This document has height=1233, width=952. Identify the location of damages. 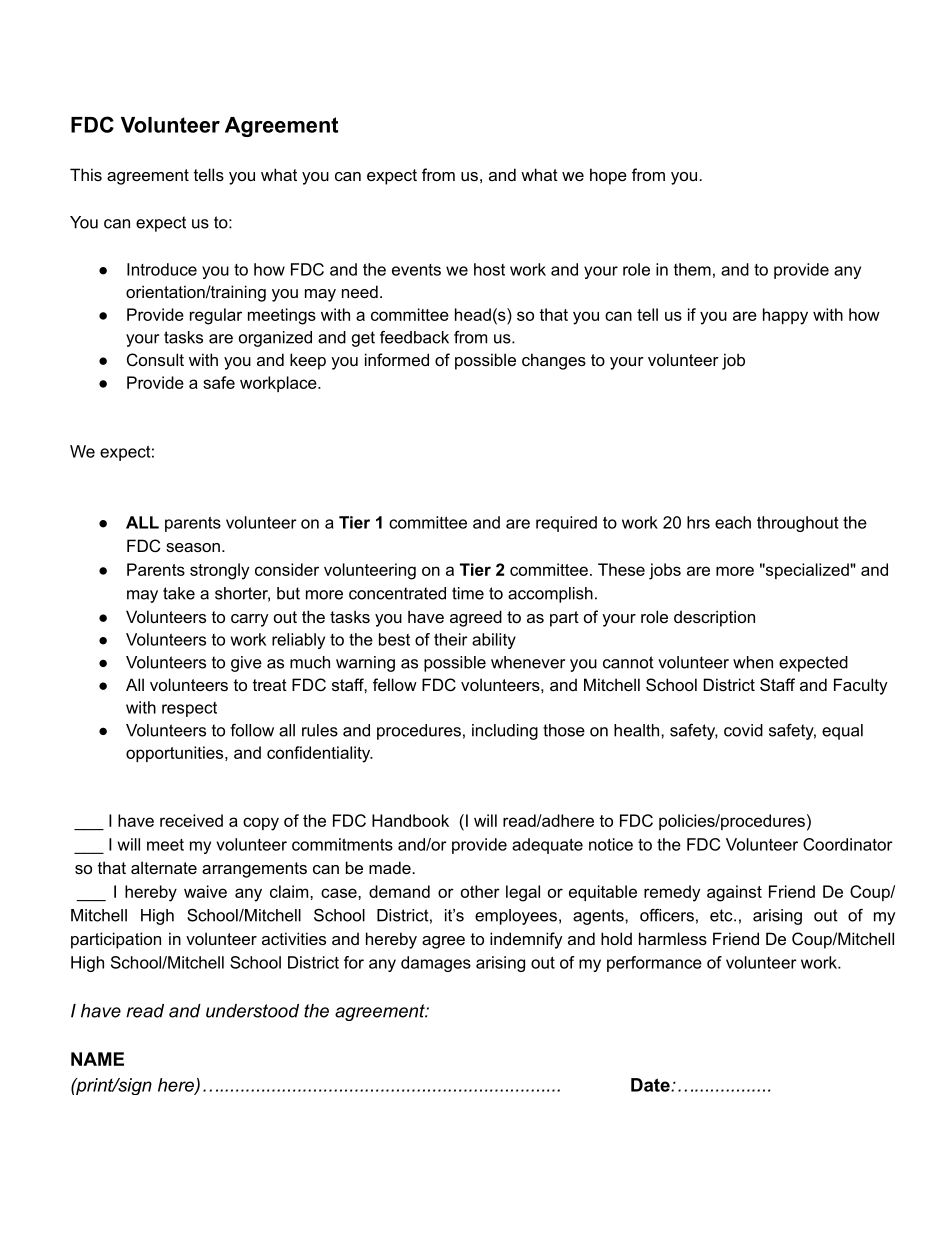
(436, 964).
